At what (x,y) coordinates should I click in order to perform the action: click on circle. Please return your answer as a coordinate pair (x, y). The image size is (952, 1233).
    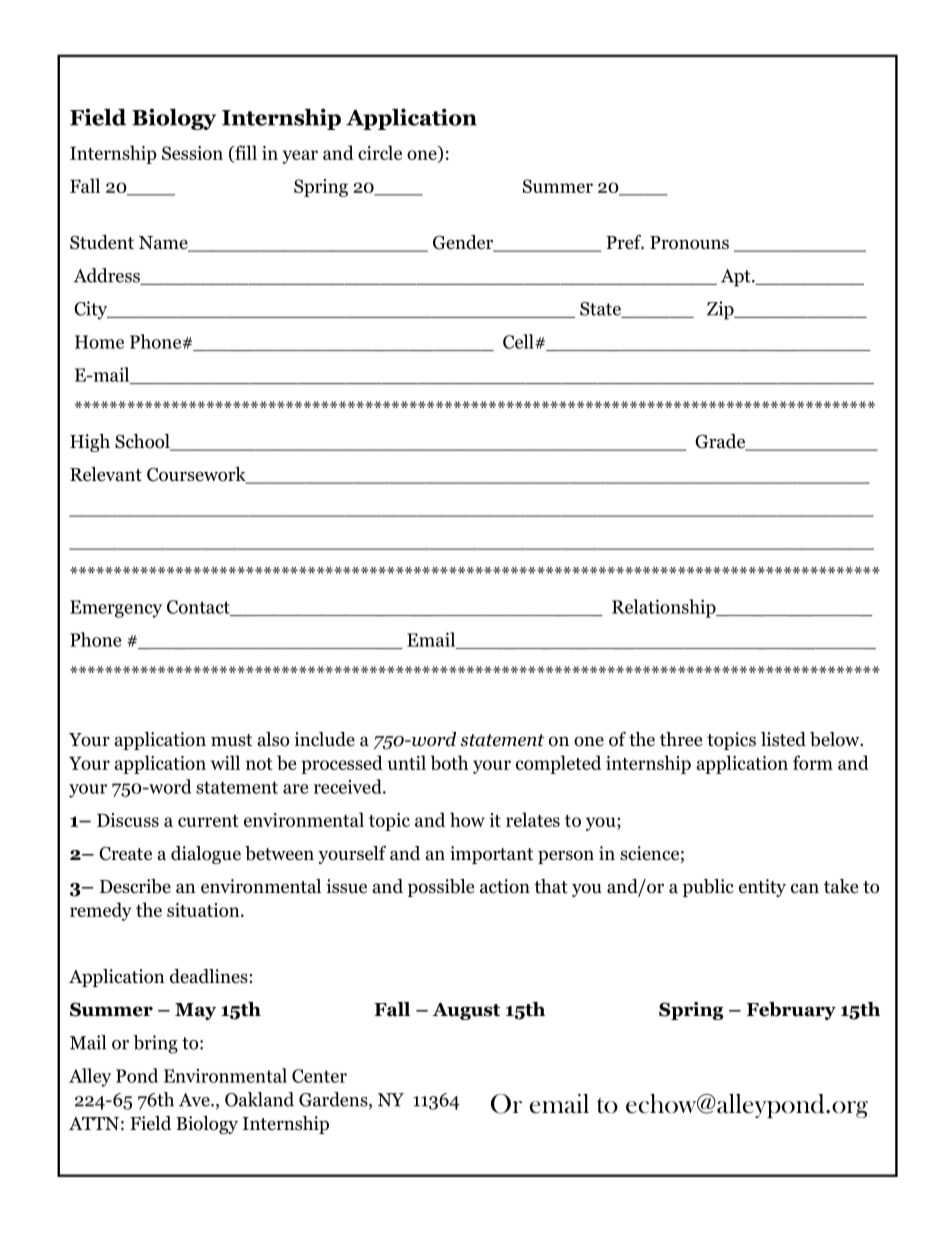
    Looking at the image, I should click on (380, 152).
